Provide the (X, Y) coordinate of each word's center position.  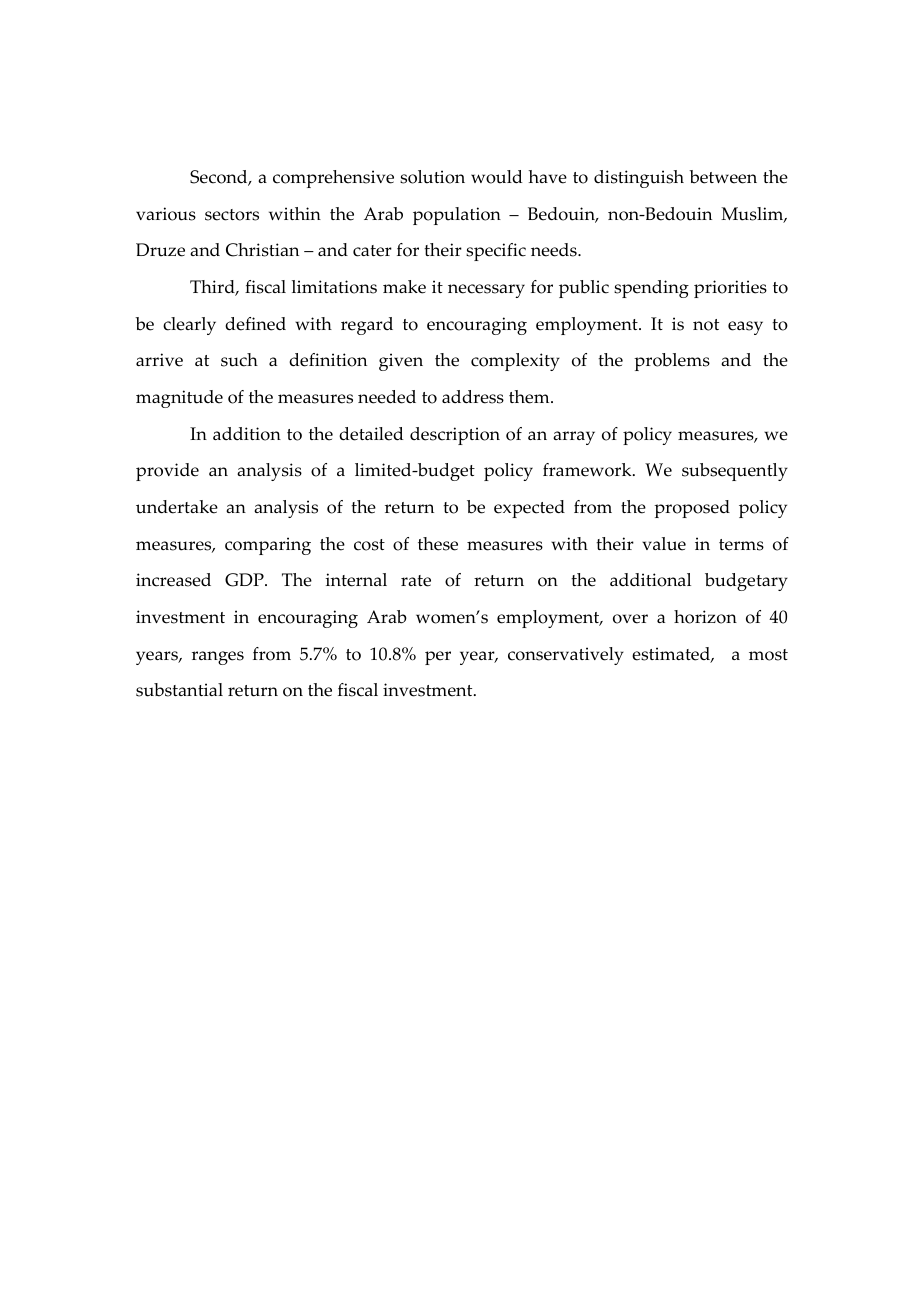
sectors (232, 215)
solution (432, 177)
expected (529, 509)
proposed (692, 509)
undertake (177, 507)
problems (672, 362)
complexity (515, 362)
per (438, 658)
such (239, 360)
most (768, 655)
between (723, 177)
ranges (218, 658)
